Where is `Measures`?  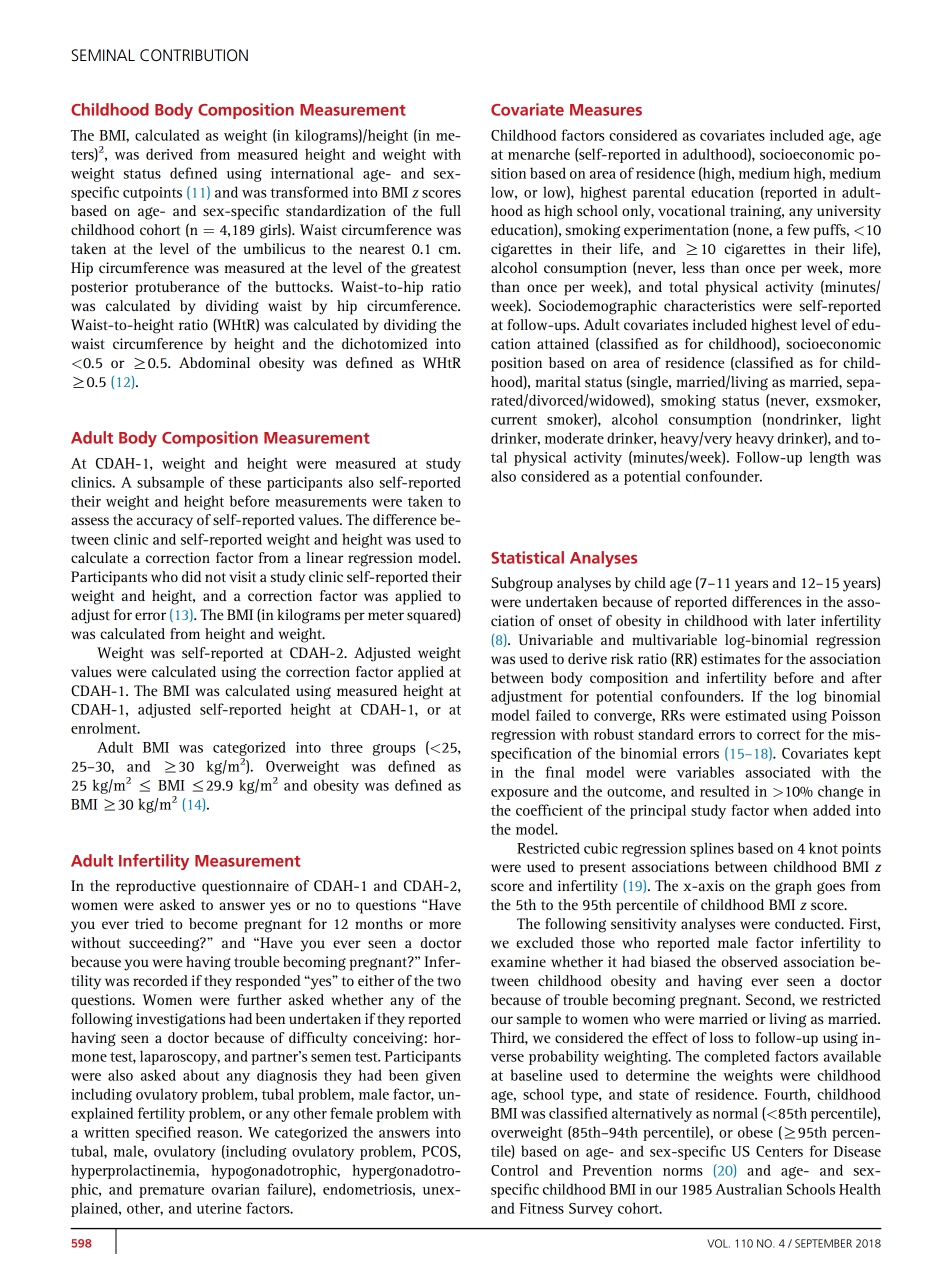 Measures is located at coordinates (606, 110).
